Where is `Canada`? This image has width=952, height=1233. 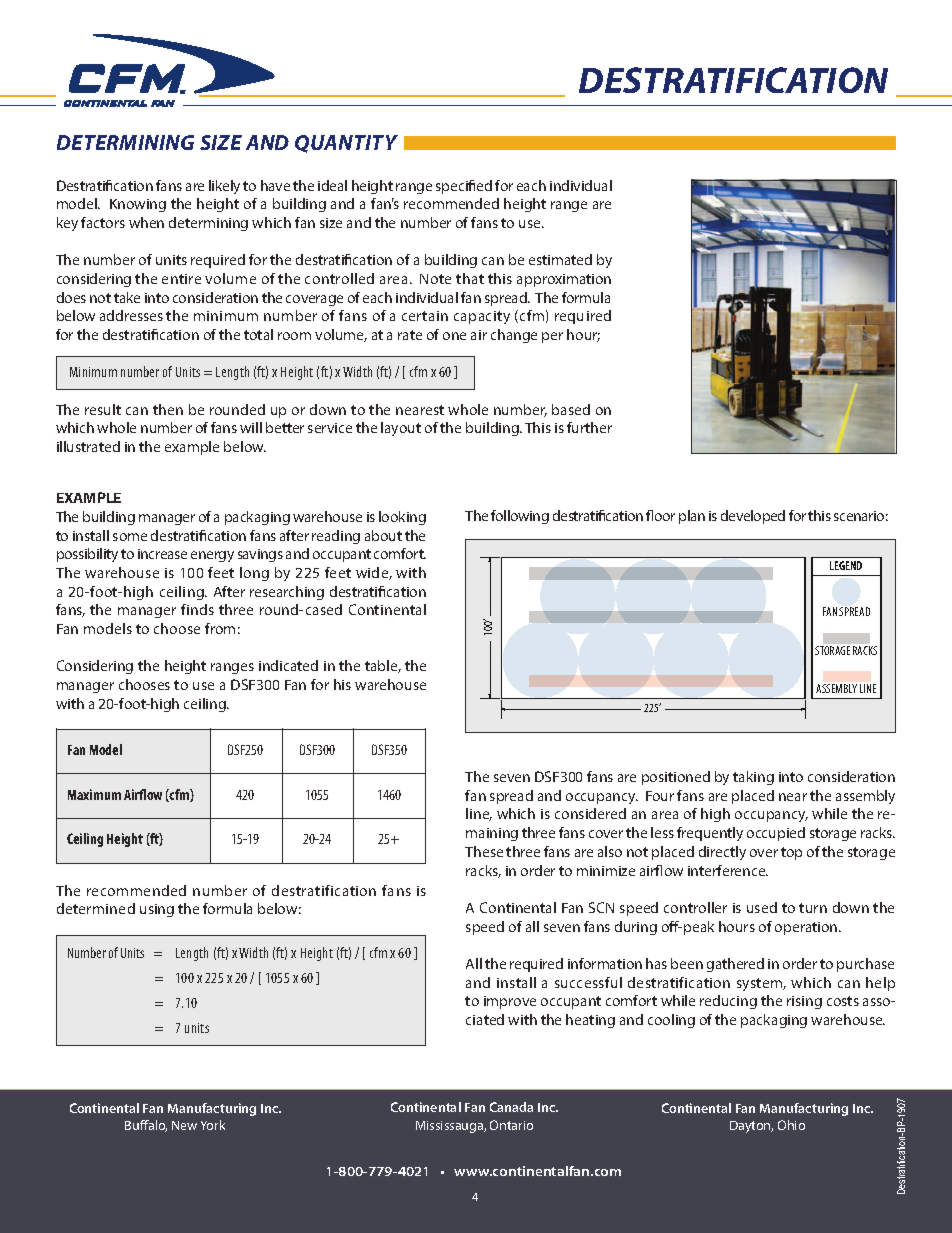
Canada is located at coordinates (511, 1107).
